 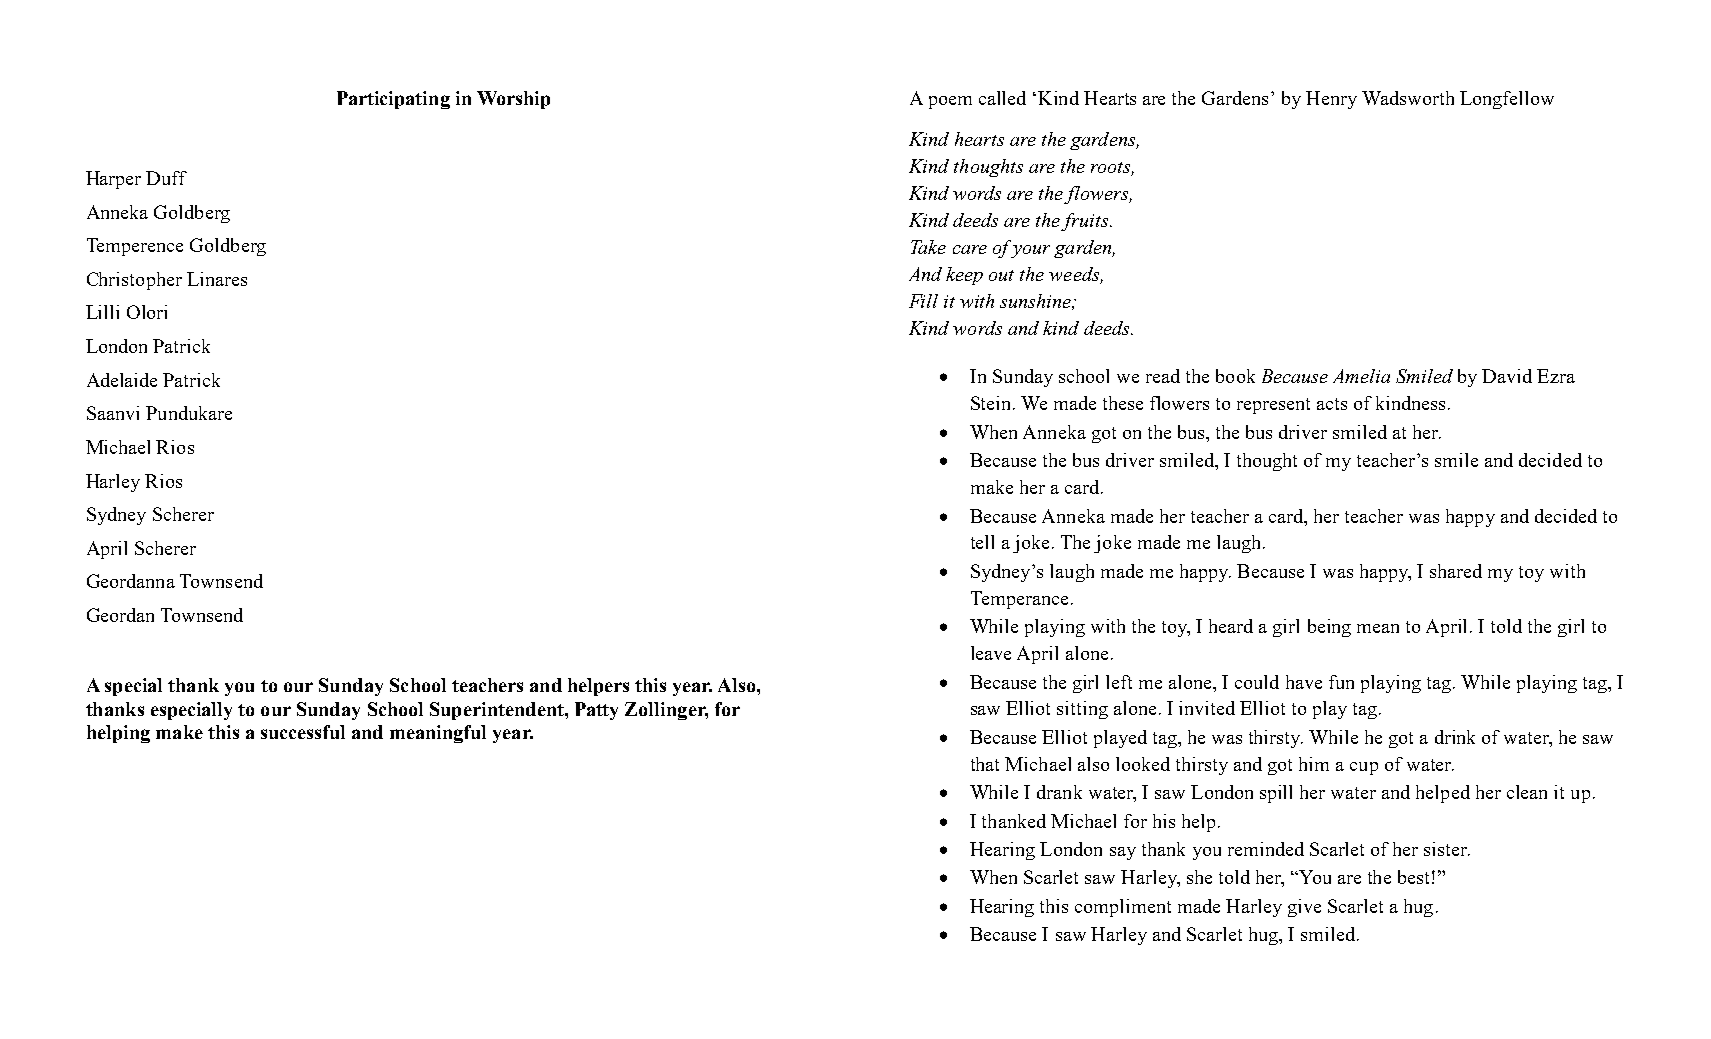 What do you see at coordinates (1408, 98) in the page?
I see `Wadsworth` at bounding box center [1408, 98].
